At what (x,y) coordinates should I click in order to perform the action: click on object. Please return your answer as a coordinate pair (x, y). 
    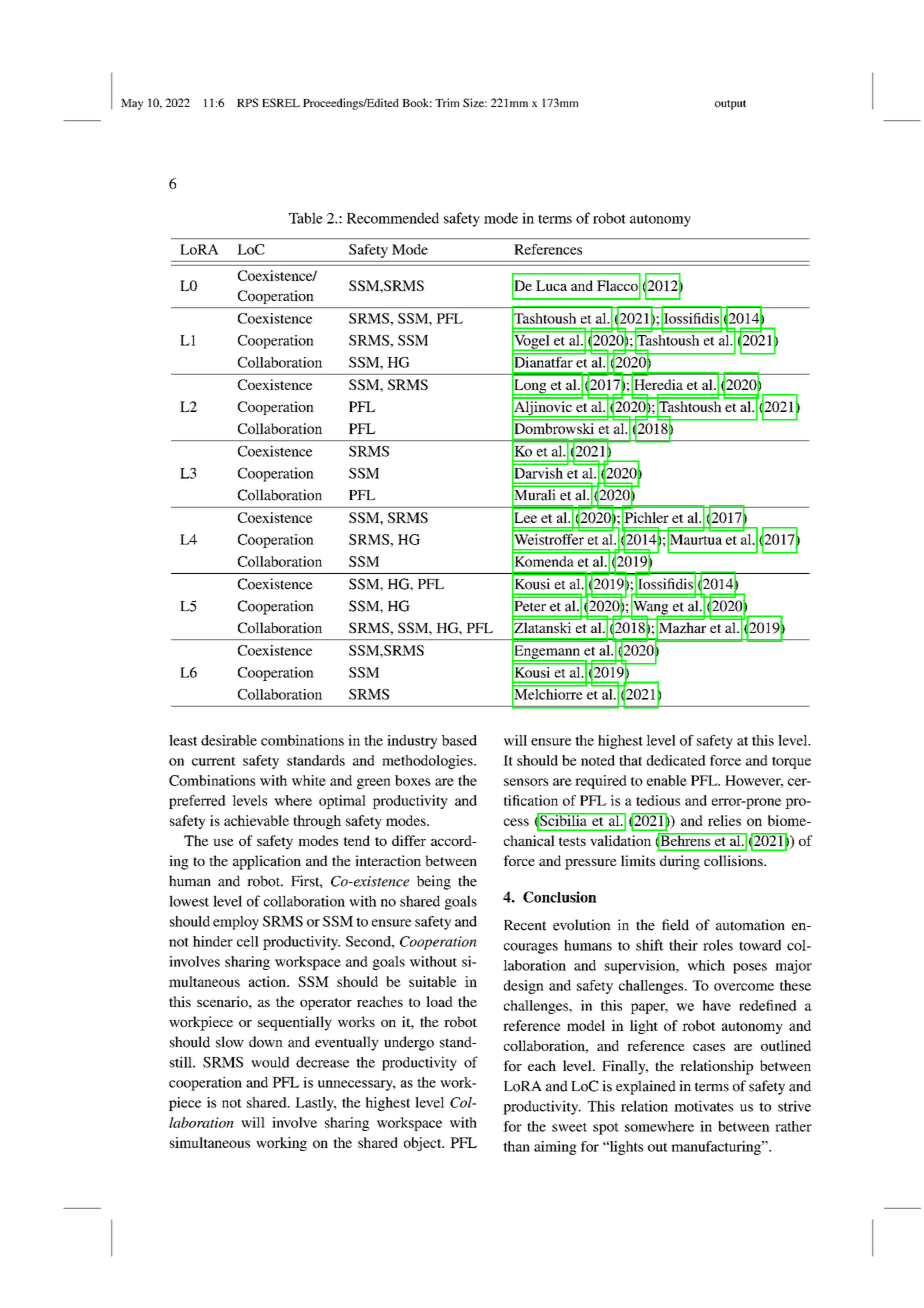
    Looking at the image, I should click on (424, 1144).
